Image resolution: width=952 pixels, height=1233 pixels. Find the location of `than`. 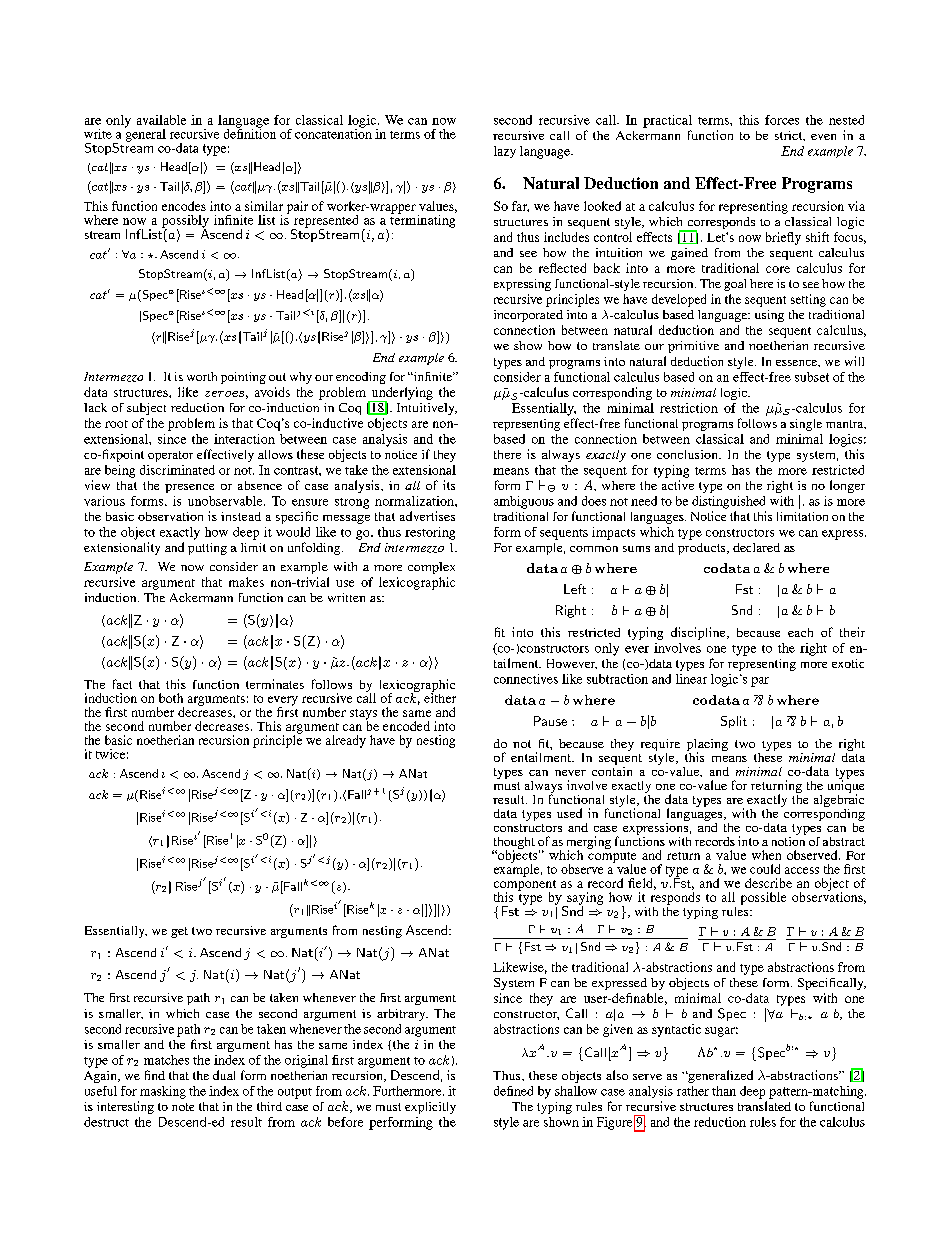

than is located at coordinates (724, 1091).
